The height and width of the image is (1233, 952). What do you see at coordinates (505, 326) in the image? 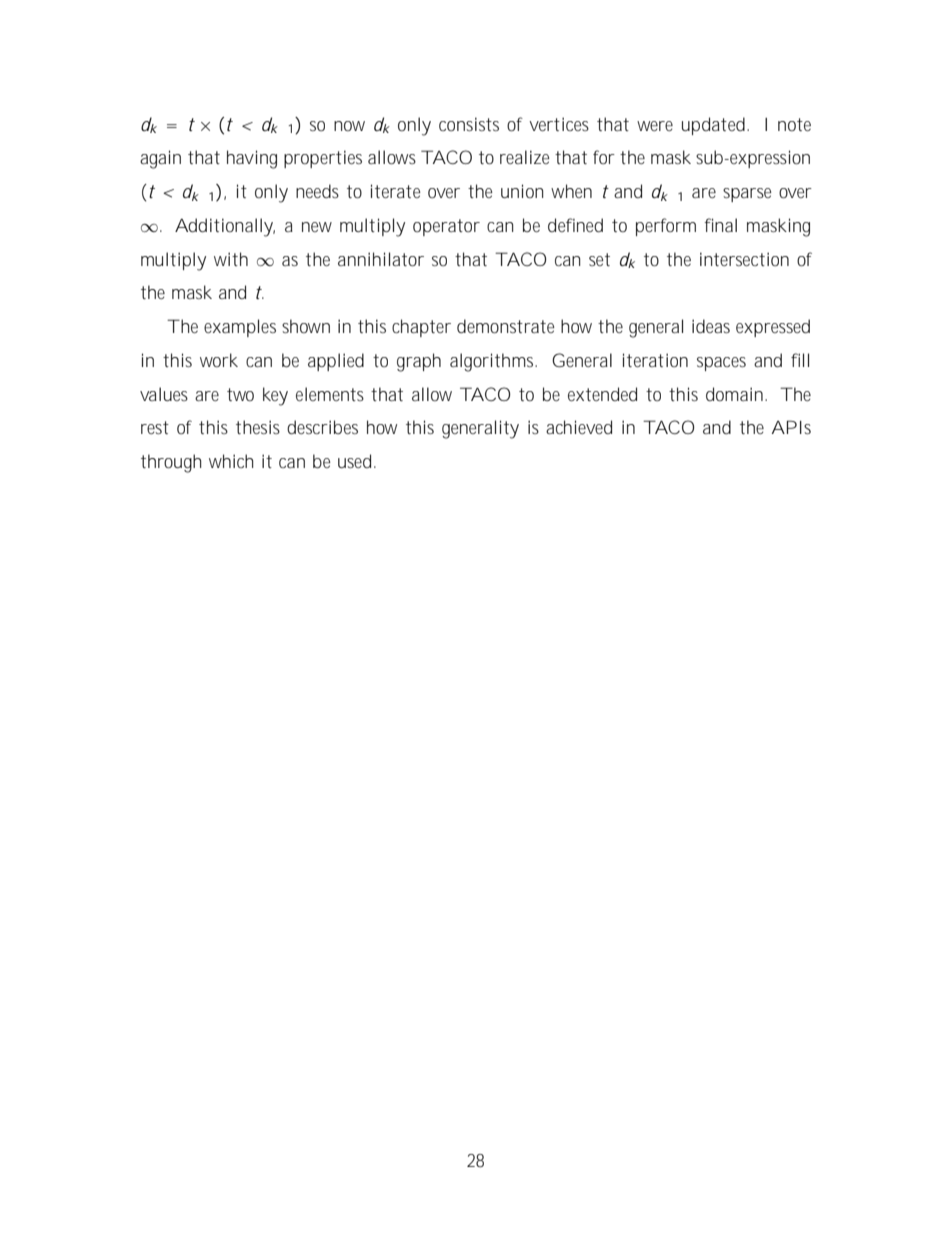
I see `demonstrate` at bounding box center [505, 326].
